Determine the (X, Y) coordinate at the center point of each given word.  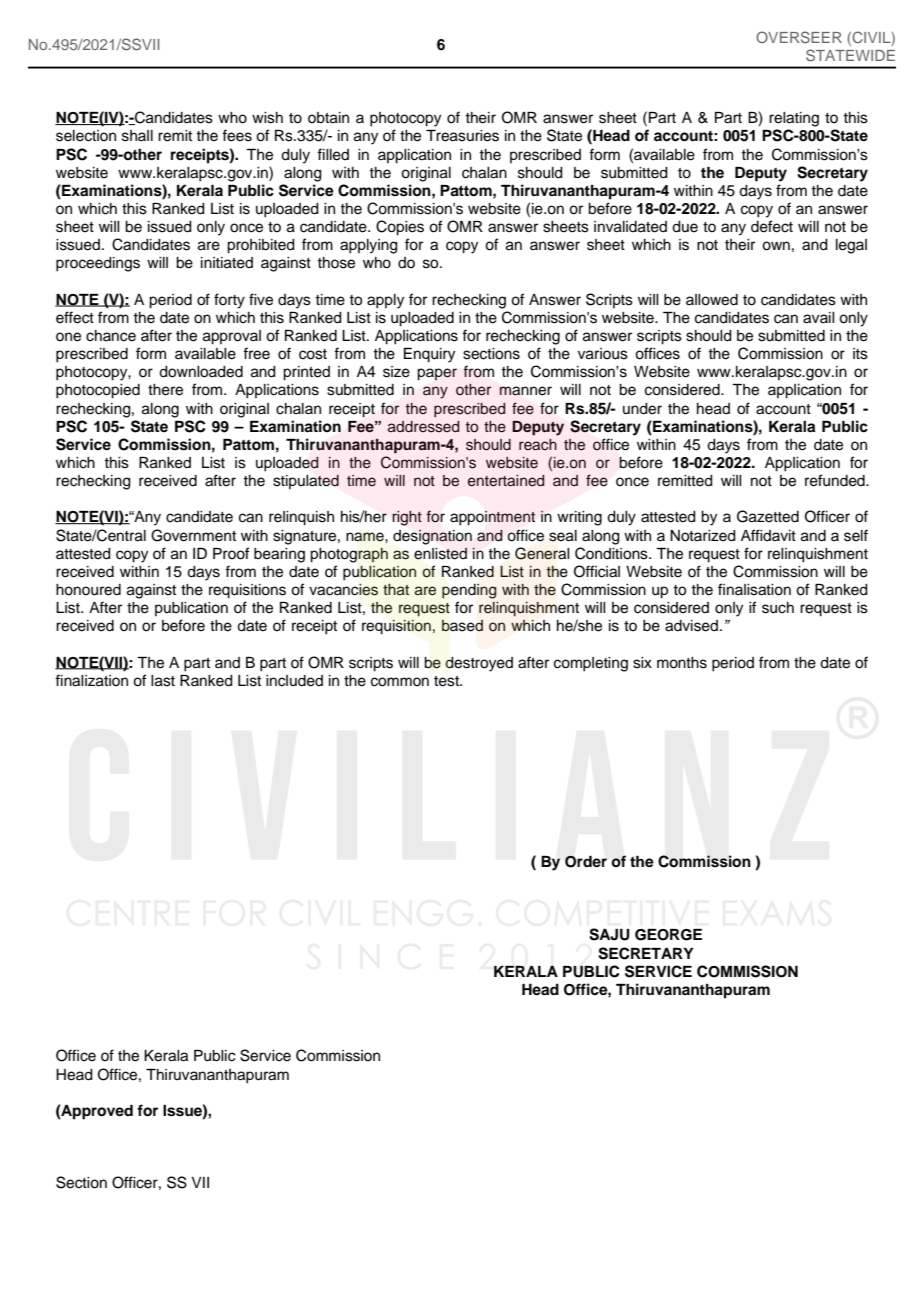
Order (586, 861)
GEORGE (668, 935)
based (462, 626)
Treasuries (462, 136)
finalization (91, 680)
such (778, 608)
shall (137, 136)
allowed (712, 300)
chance (111, 336)
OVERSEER (799, 37)
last (163, 681)
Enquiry (429, 355)
